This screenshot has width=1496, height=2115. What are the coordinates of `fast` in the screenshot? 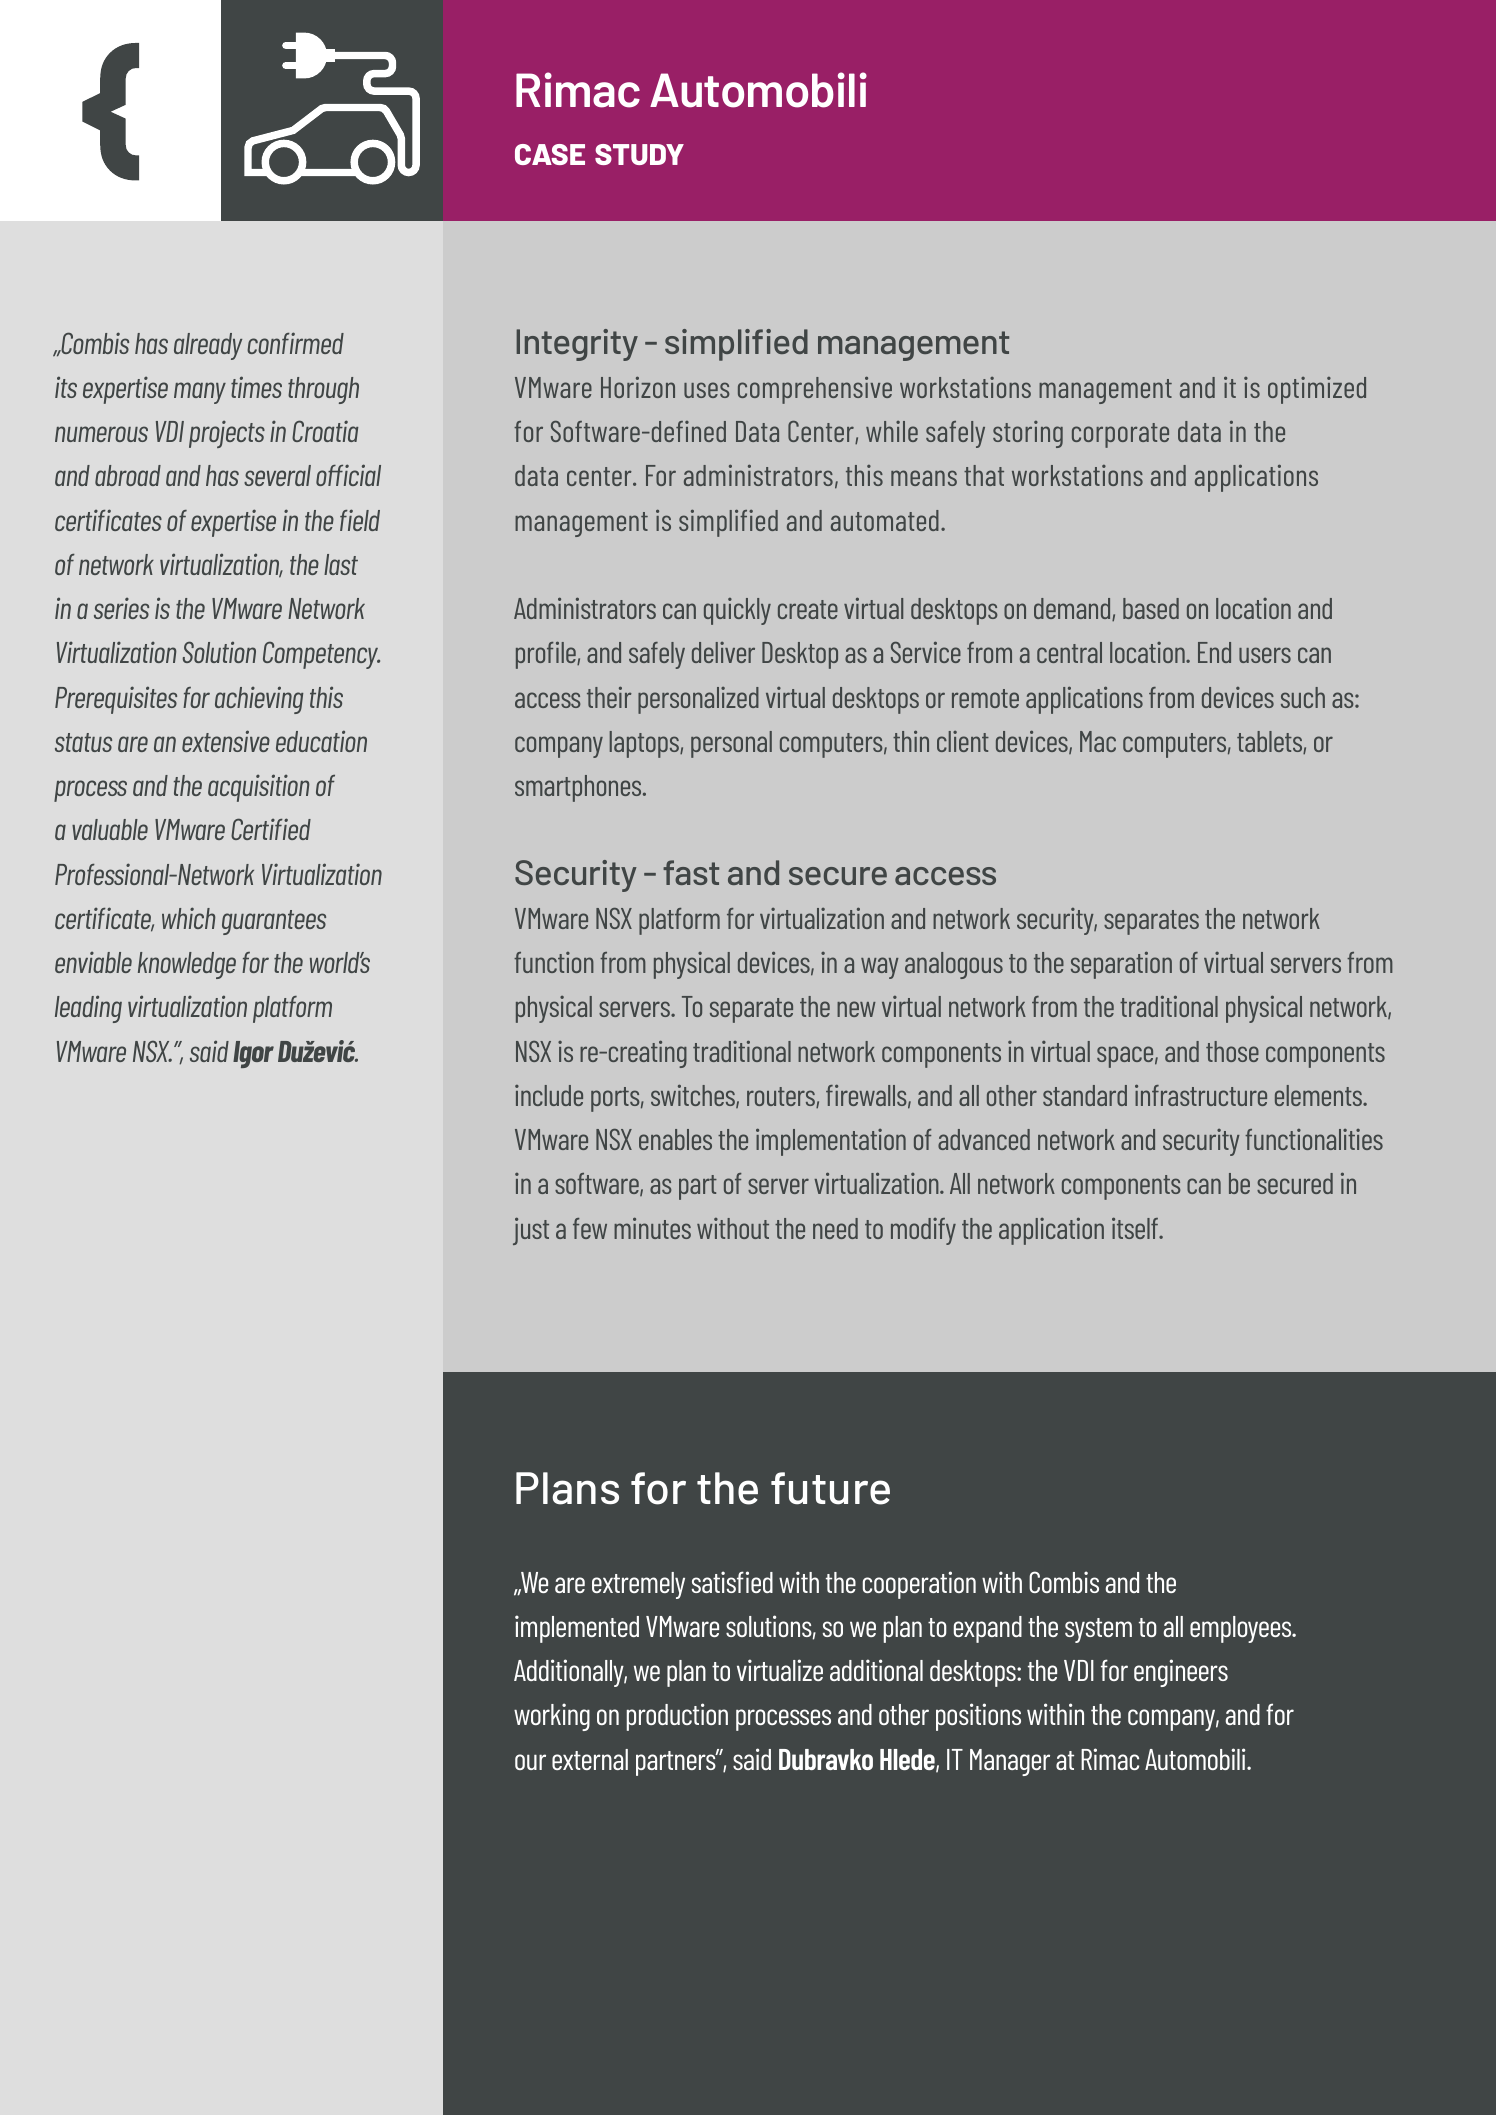 It's located at (691, 872).
